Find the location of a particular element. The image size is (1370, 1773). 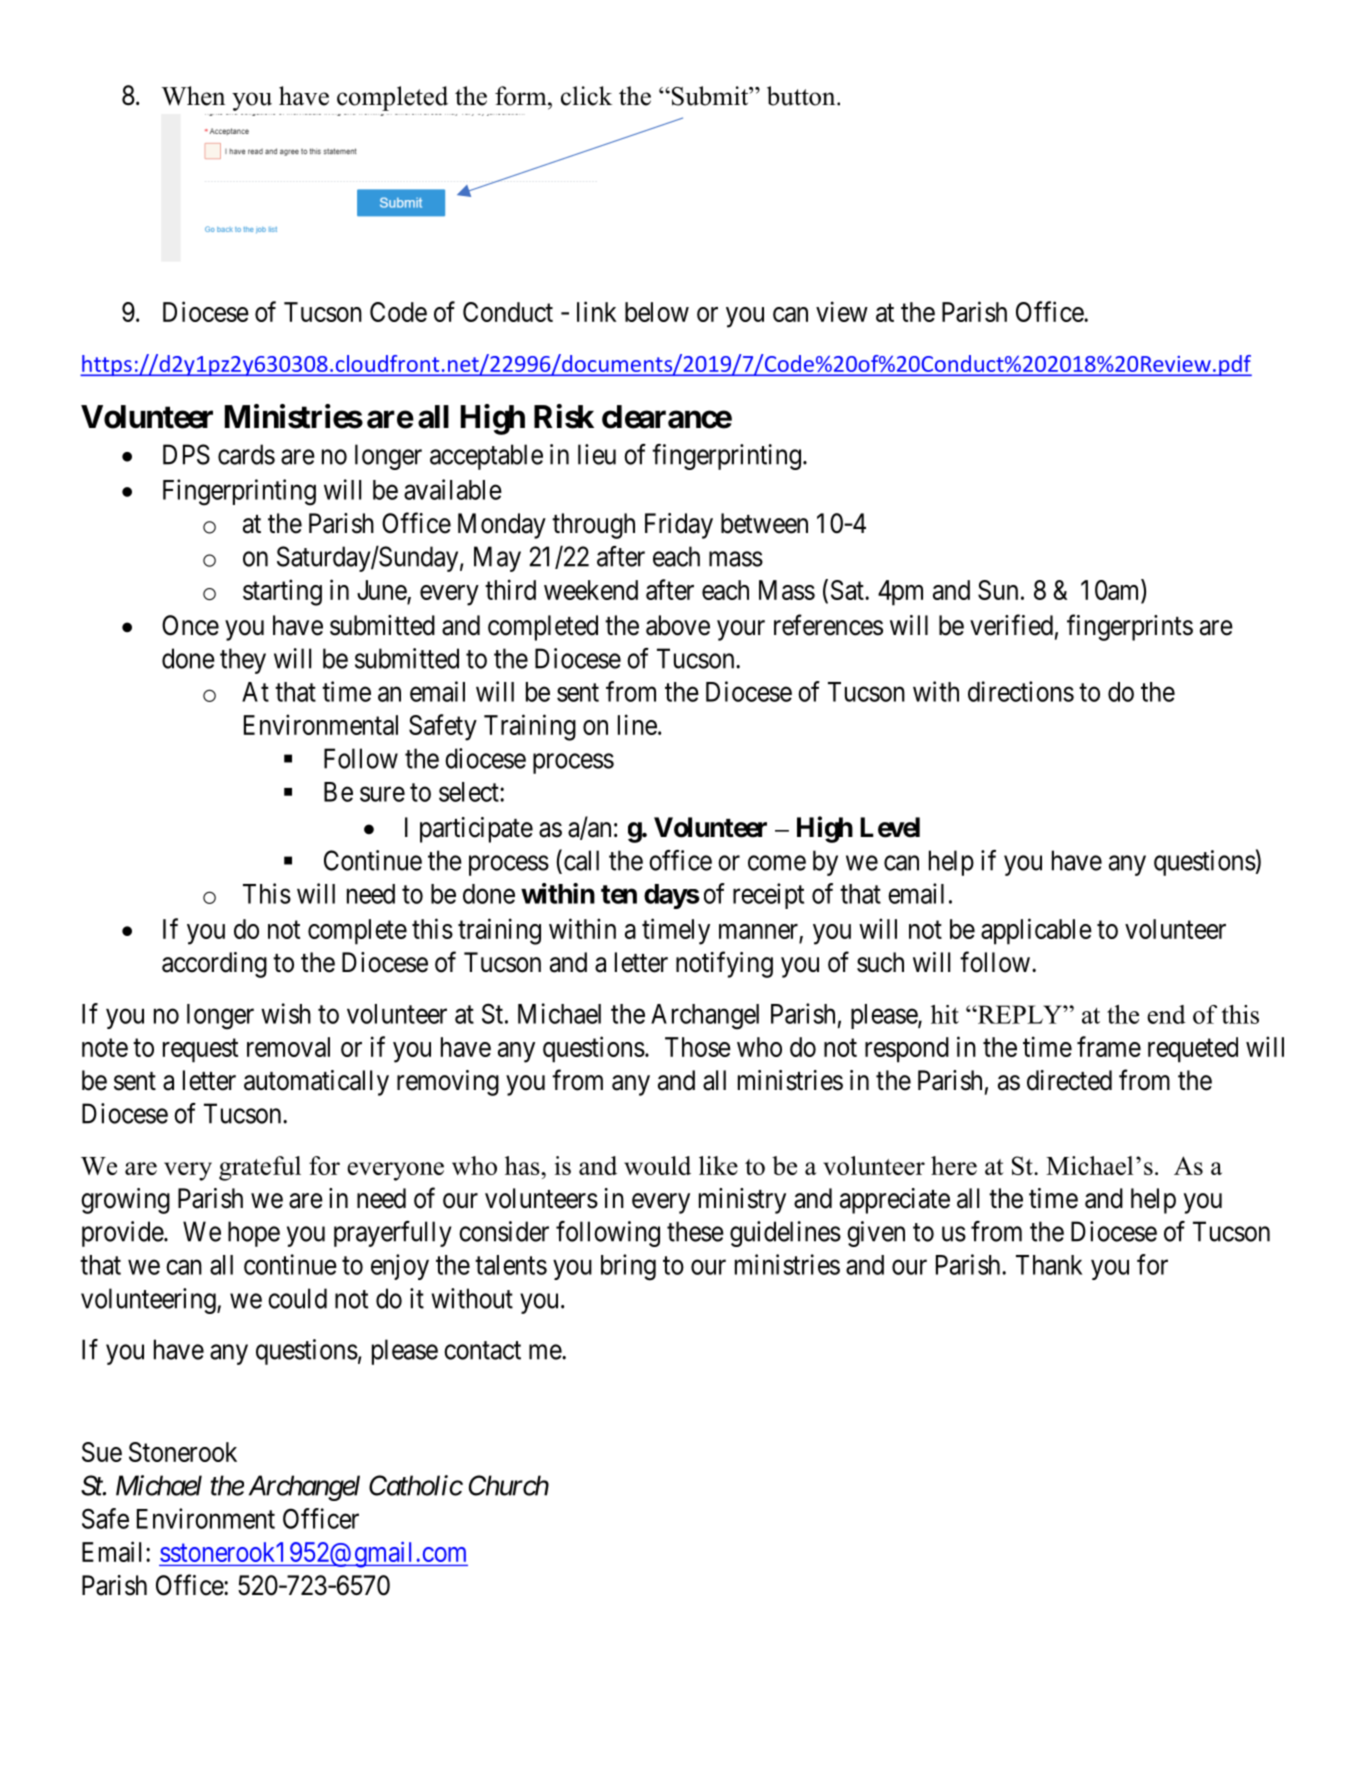

Church is located at coordinates (509, 1485).
